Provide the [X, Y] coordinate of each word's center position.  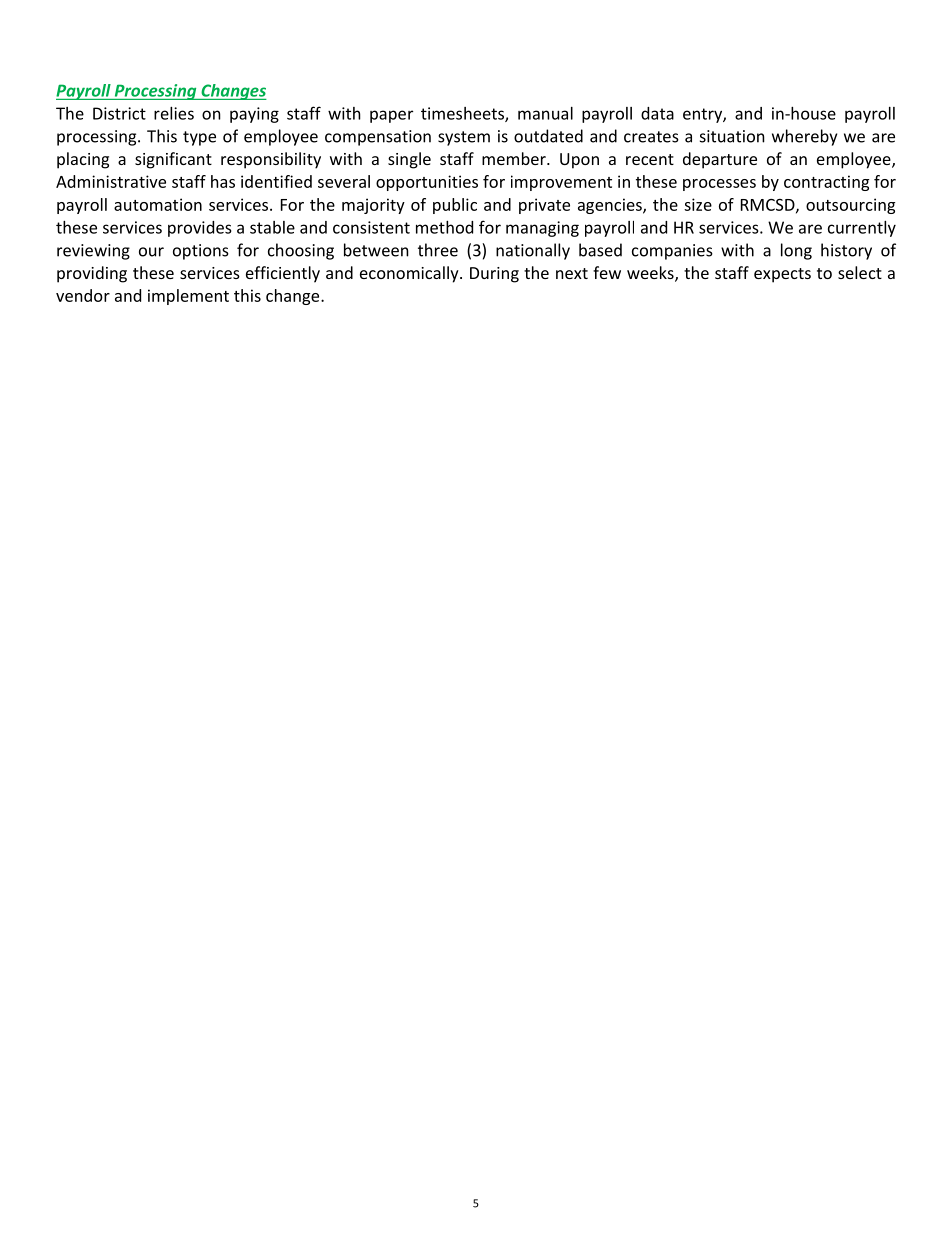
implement [188, 297]
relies [174, 113]
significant [173, 160]
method [444, 227]
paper [391, 116]
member [515, 158]
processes [719, 185]
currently [862, 229]
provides [200, 229]
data [657, 113]
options [201, 252]
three [438, 250]
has [223, 181]
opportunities [427, 183]
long [796, 251]
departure [720, 160]
